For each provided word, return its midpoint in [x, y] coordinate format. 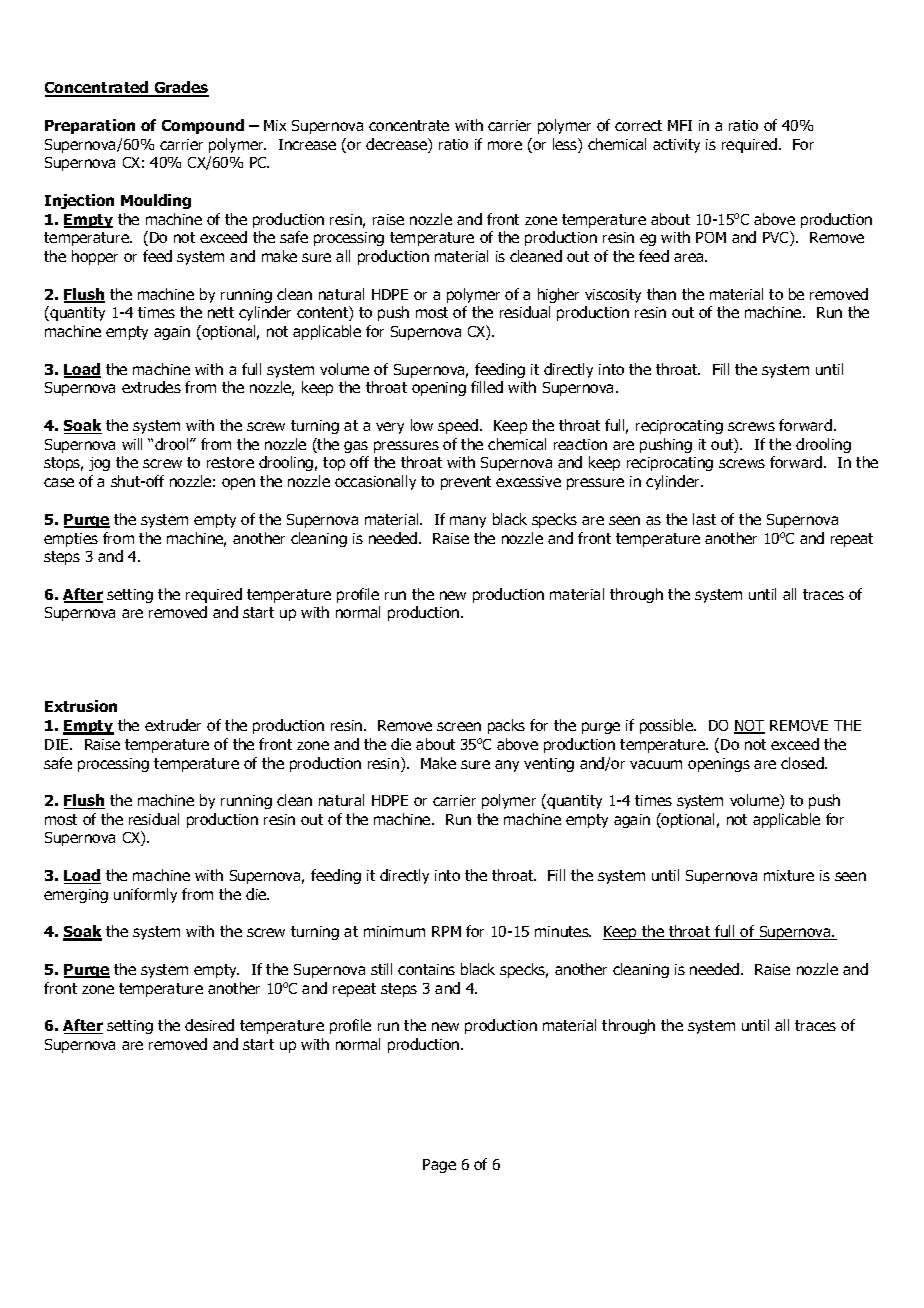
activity [676, 146]
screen [459, 726]
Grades [180, 89]
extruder [173, 725]
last [704, 519]
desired [209, 1025]
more [505, 145]
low [422, 425]
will [132, 444]
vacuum [656, 764]
